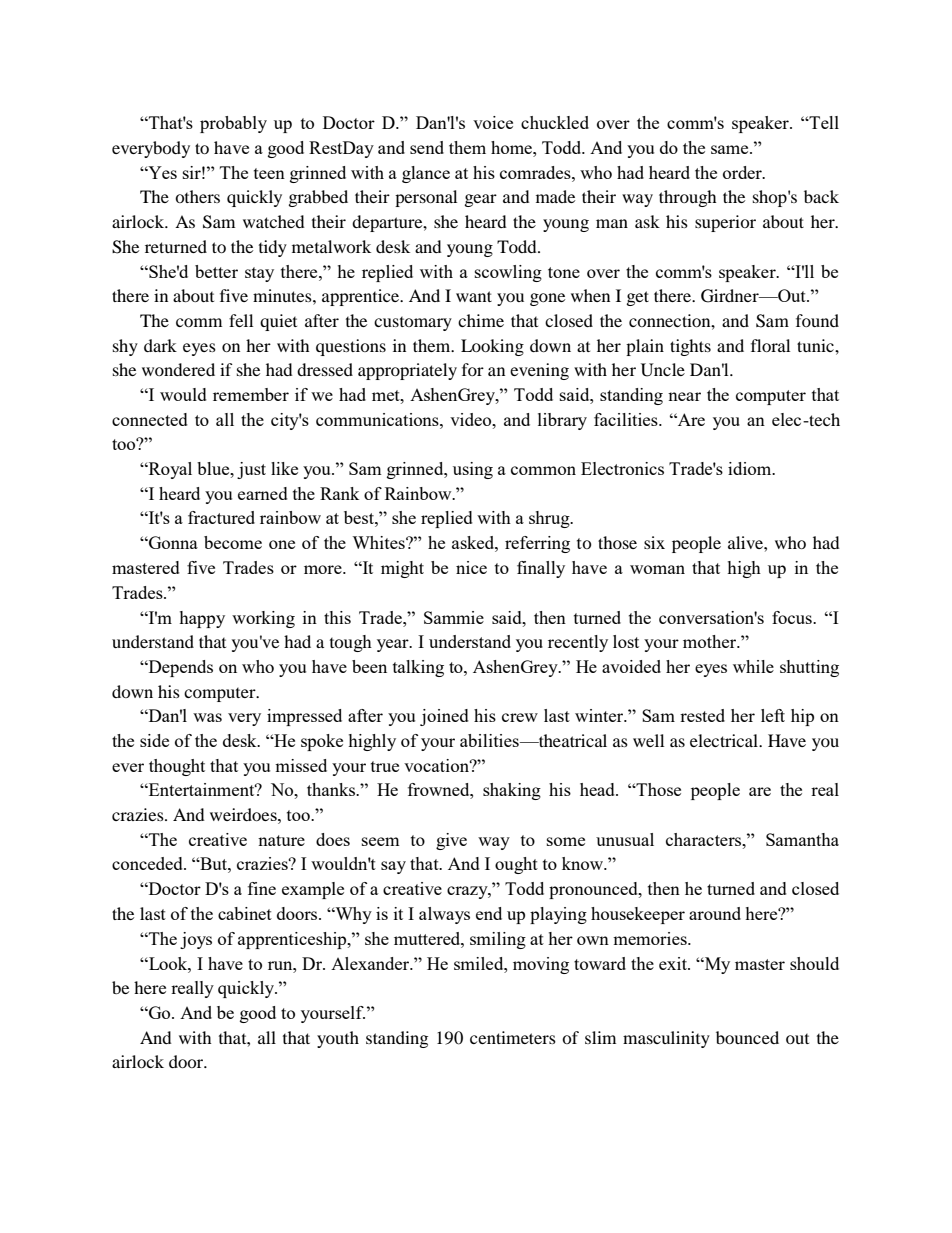 The height and width of the image is (1233, 952). What do you see at coordinates (196, 940) in the image?
I see `joys` at bounding box center [196, 940].
